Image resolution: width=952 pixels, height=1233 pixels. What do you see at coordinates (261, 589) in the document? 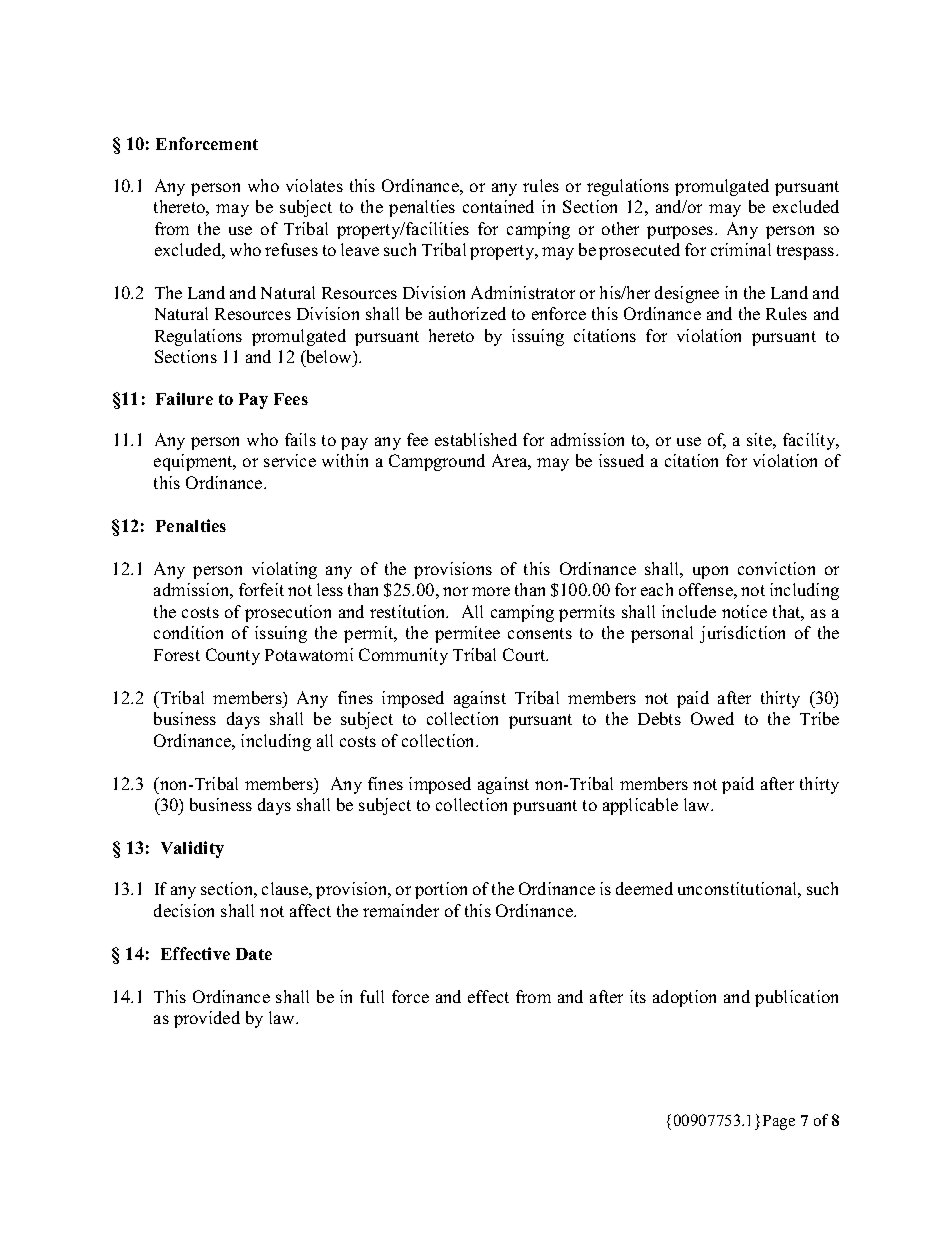
I see `forfeit` at bounding box center [261, 589].
